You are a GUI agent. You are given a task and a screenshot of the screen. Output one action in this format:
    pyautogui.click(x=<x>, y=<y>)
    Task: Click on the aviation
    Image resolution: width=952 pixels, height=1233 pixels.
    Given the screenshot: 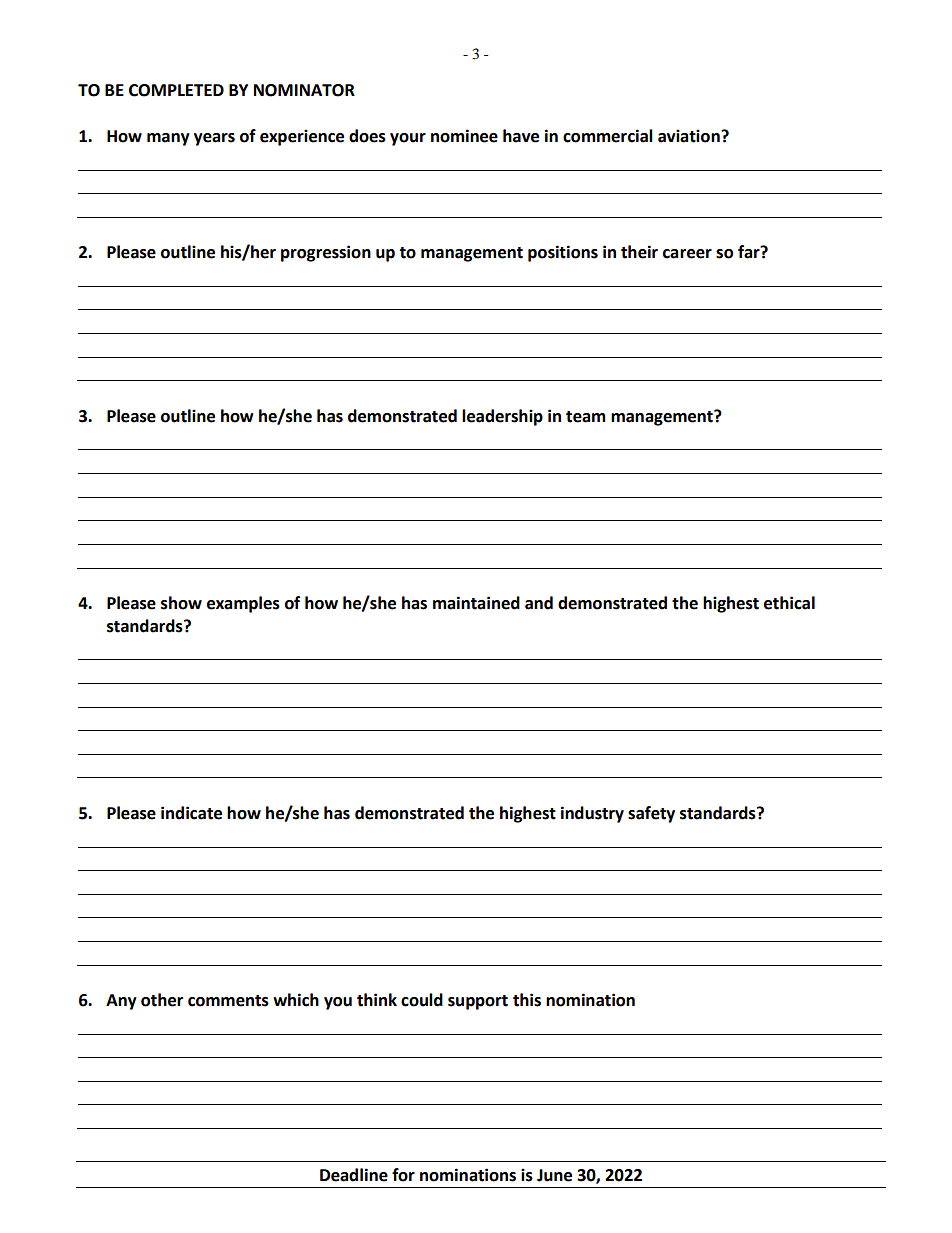 What is the action you would take?
    pyautogui.click(x=690, y=136)
